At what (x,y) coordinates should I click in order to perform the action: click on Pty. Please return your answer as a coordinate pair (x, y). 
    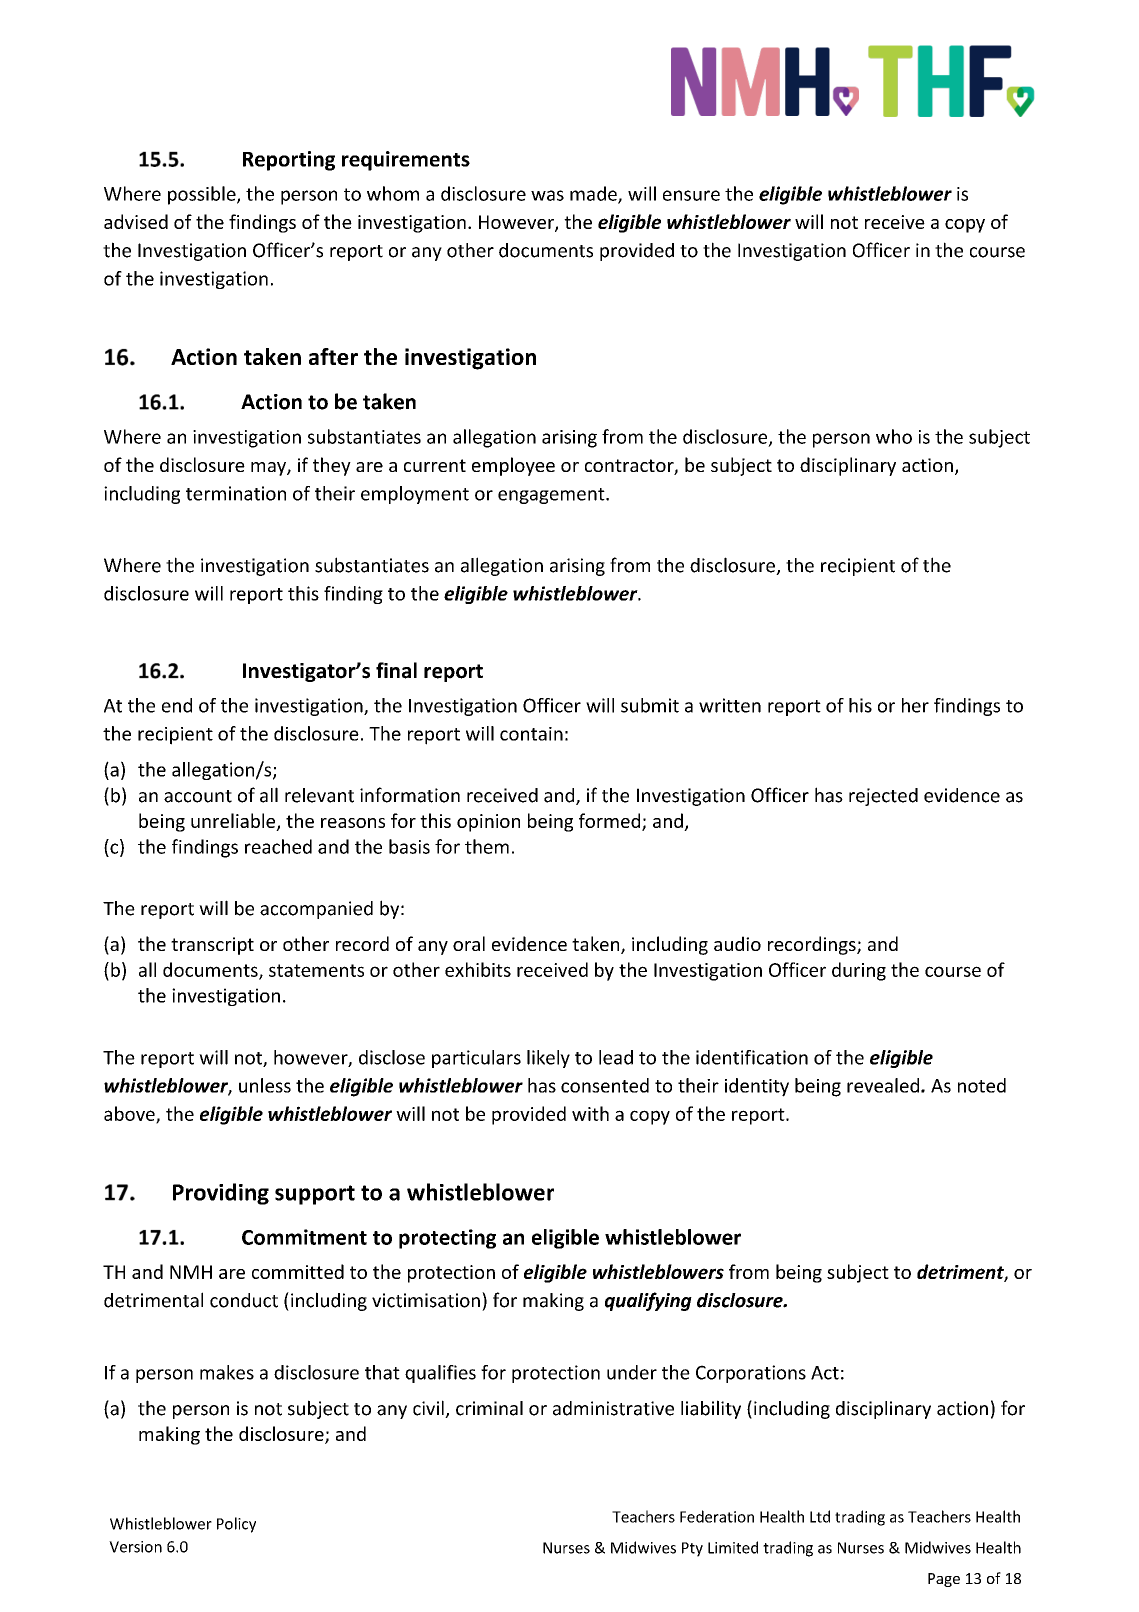
    Looking at the image, I should click on (692, 1549).
